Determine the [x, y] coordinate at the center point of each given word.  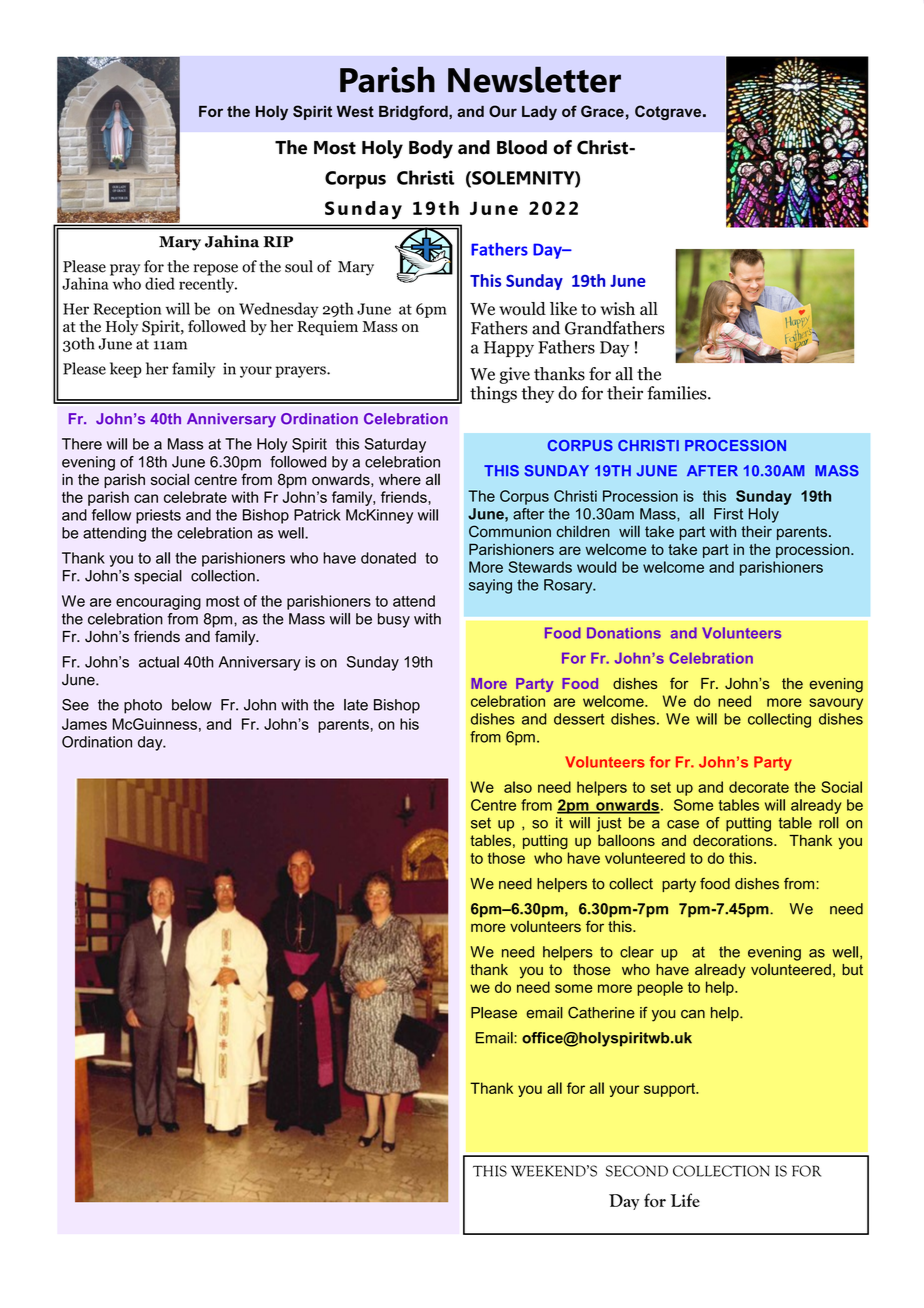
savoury [836, 704]
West [355, 111]
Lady [539, 113]
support [671, 1090]
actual [159, 662]
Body [431, 149]
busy [394, 620]
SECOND [637, 1171]
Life [685, 1200]
